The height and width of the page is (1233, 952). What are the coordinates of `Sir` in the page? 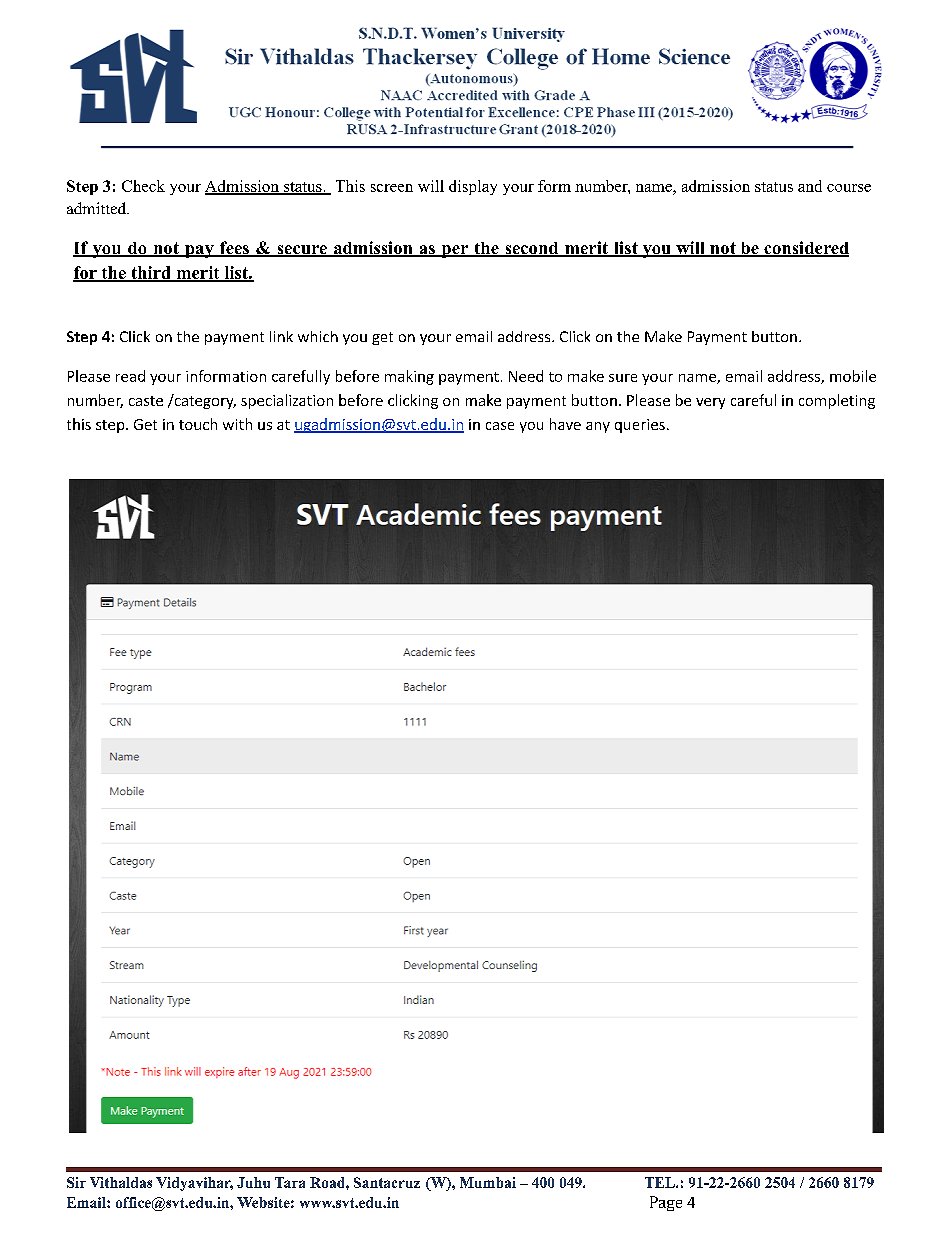 It's located at (76, 1182).
